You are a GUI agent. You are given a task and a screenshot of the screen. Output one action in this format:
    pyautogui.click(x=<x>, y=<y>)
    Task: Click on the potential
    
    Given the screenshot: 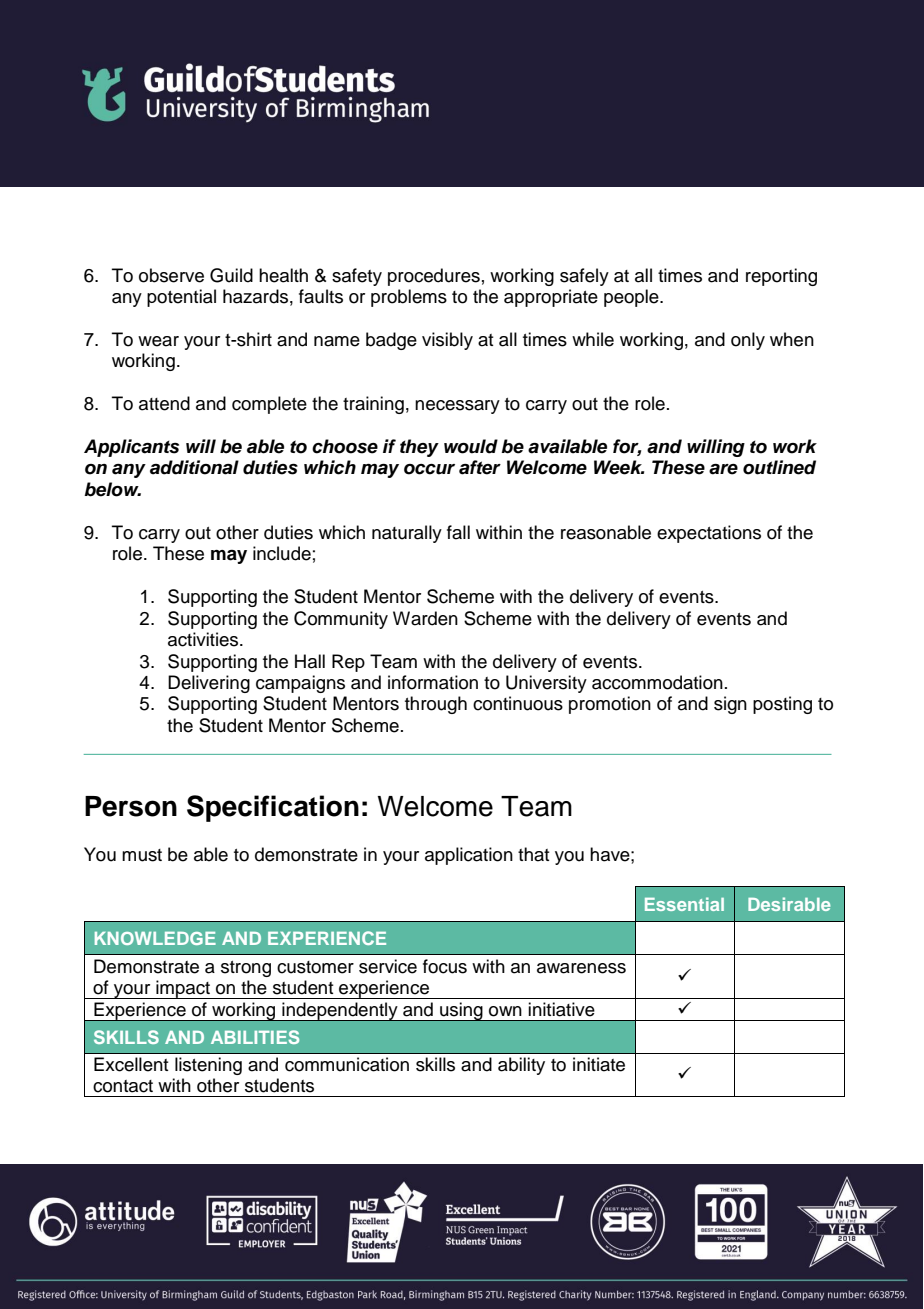 What is the action you would take?
    pyautogui.click(x=181, y=298)
